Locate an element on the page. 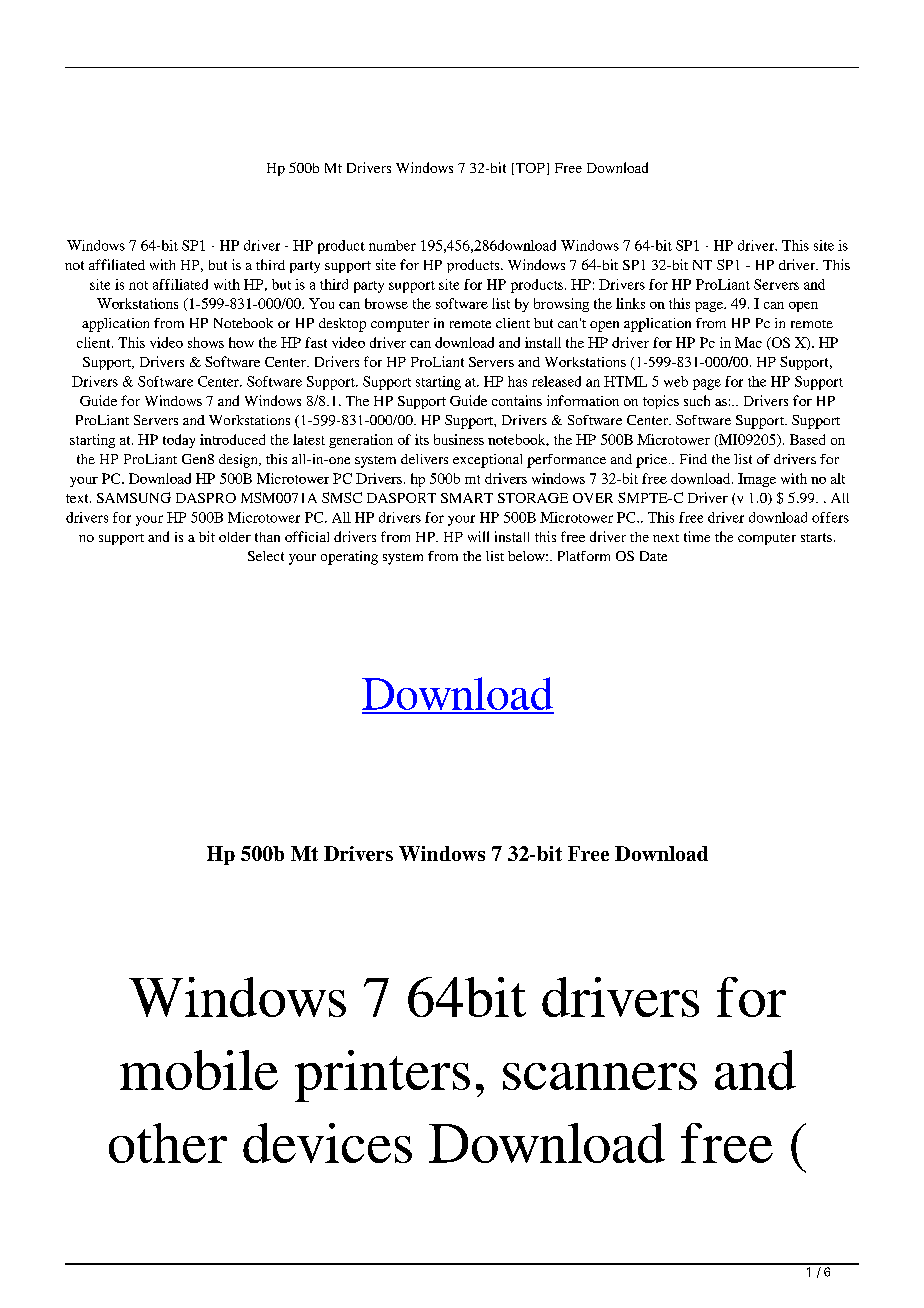 The image size is (924, 1308). operating is located at coordinates (349, 558).
